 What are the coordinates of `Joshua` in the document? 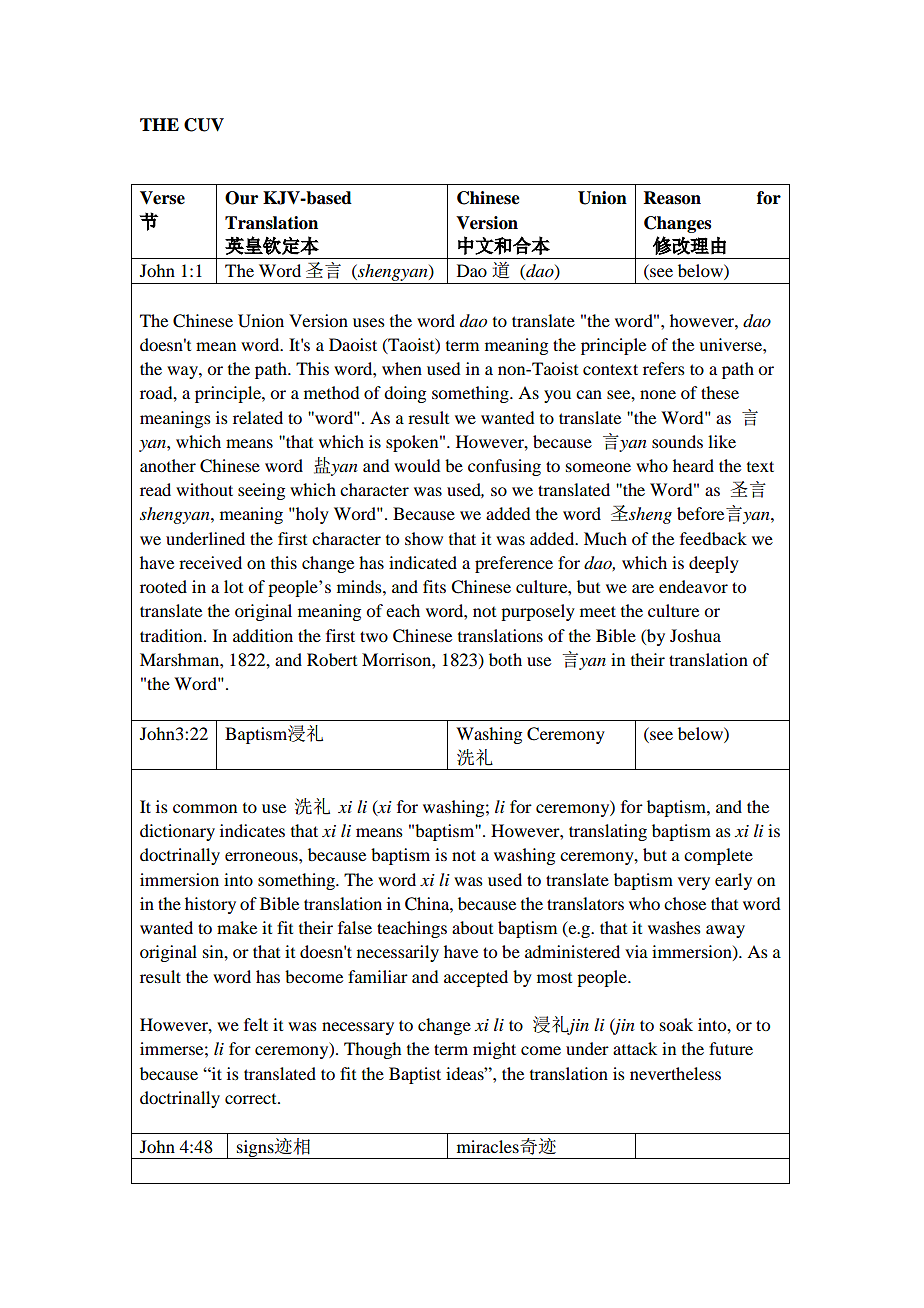 It's located at (695, 635).
